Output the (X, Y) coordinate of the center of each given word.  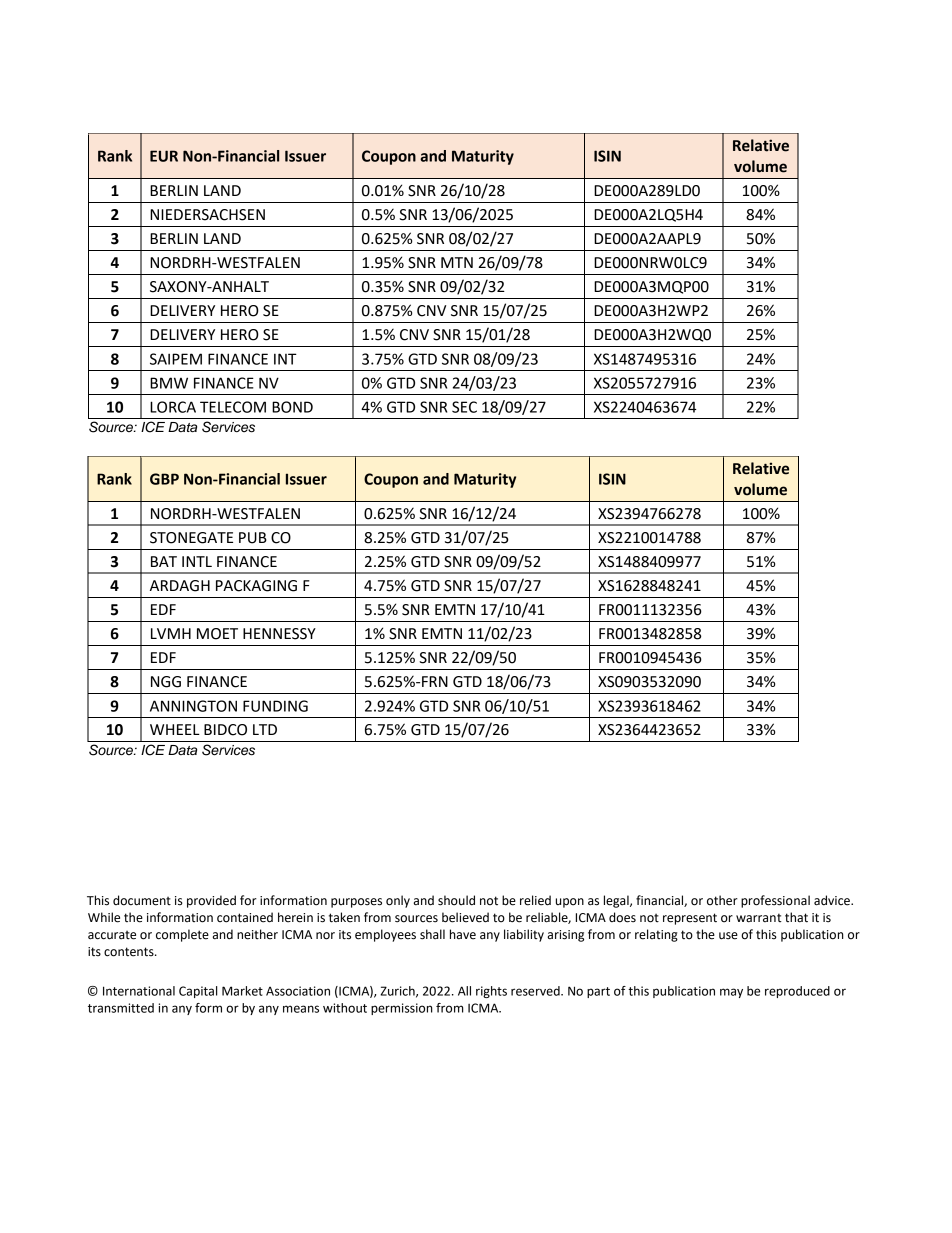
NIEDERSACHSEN (207, 215)
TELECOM (233, 407)
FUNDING (275, 706)
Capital (198, 992)
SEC (464, 407)
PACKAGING (256, 586)
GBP (164, 479)
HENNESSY (279, 634)
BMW (169, 383)
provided (211, 901)
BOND (292, 407)
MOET (217, 634)
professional (775, 901)
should (456, 900)
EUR (164, 156)
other (722, 900)
